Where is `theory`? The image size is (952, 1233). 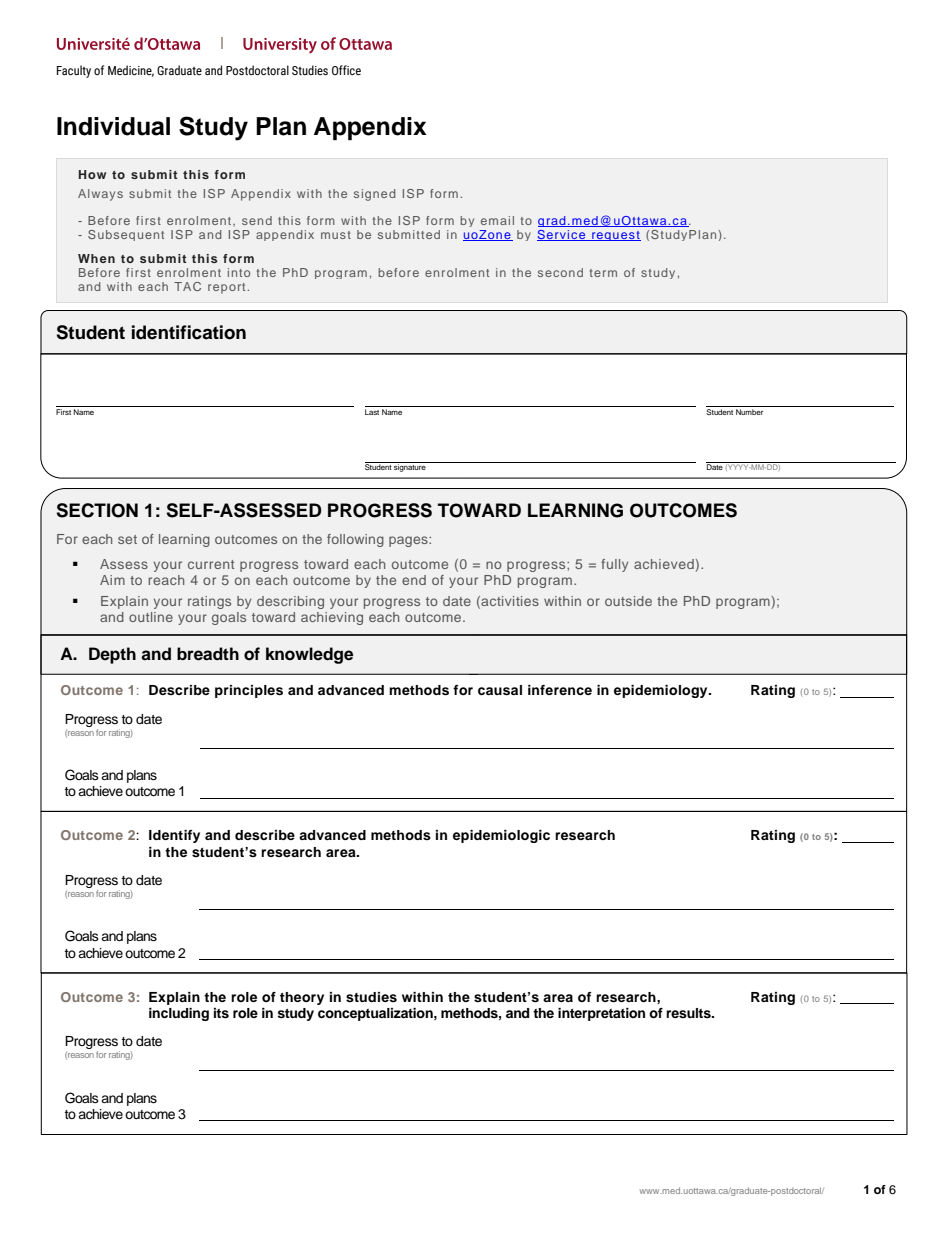
theory is located at coordinates (302, 998).
